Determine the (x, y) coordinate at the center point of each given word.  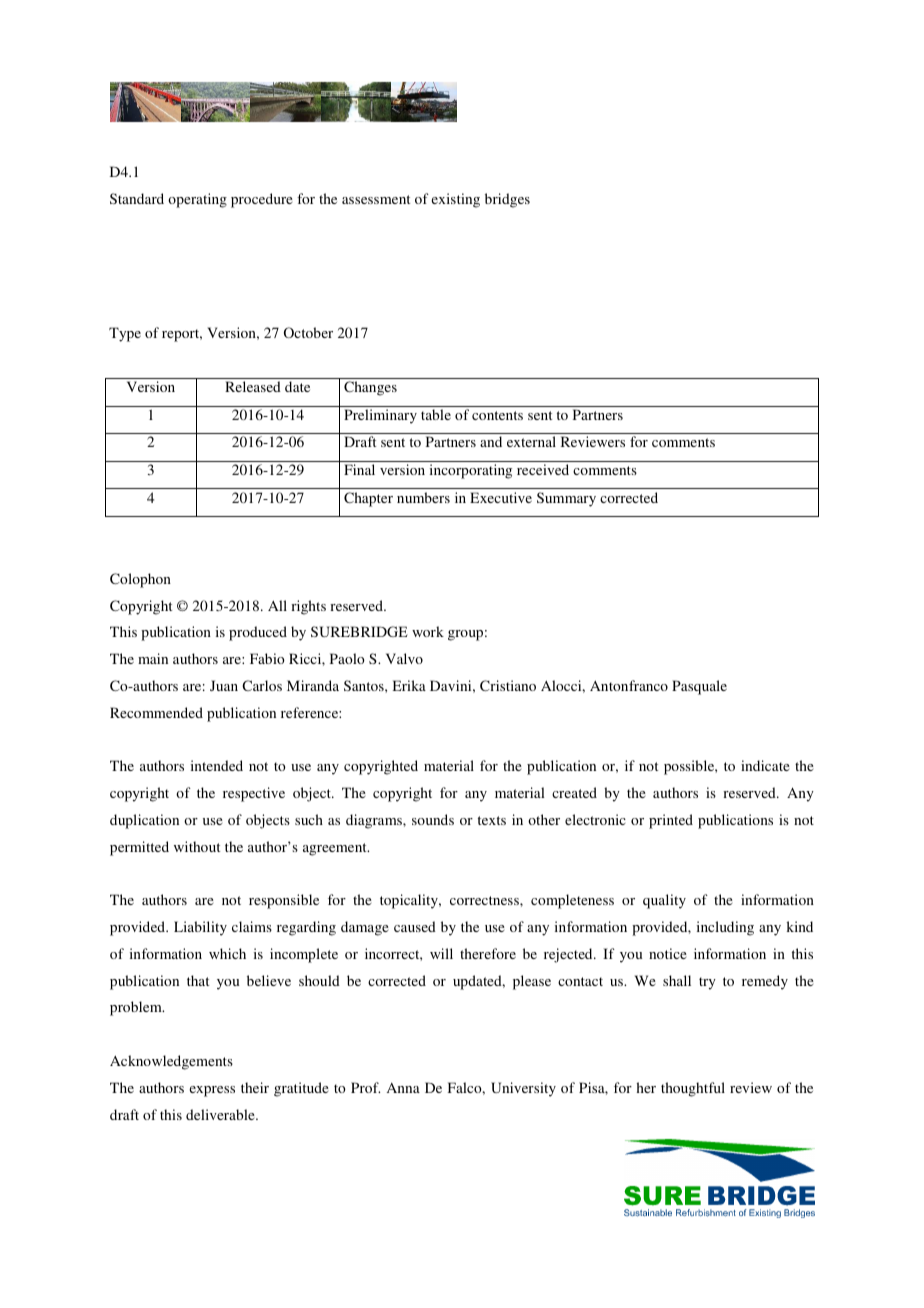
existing (455, 200)
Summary (566, 499)
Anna (403, 1087)
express (212, 1091)
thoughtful (693, 1089)
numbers (423, 497)
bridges (507, 200)
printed (671, 821)
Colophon (140, 580)
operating (197, 200)
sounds (433, 819)
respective (254, 794)
